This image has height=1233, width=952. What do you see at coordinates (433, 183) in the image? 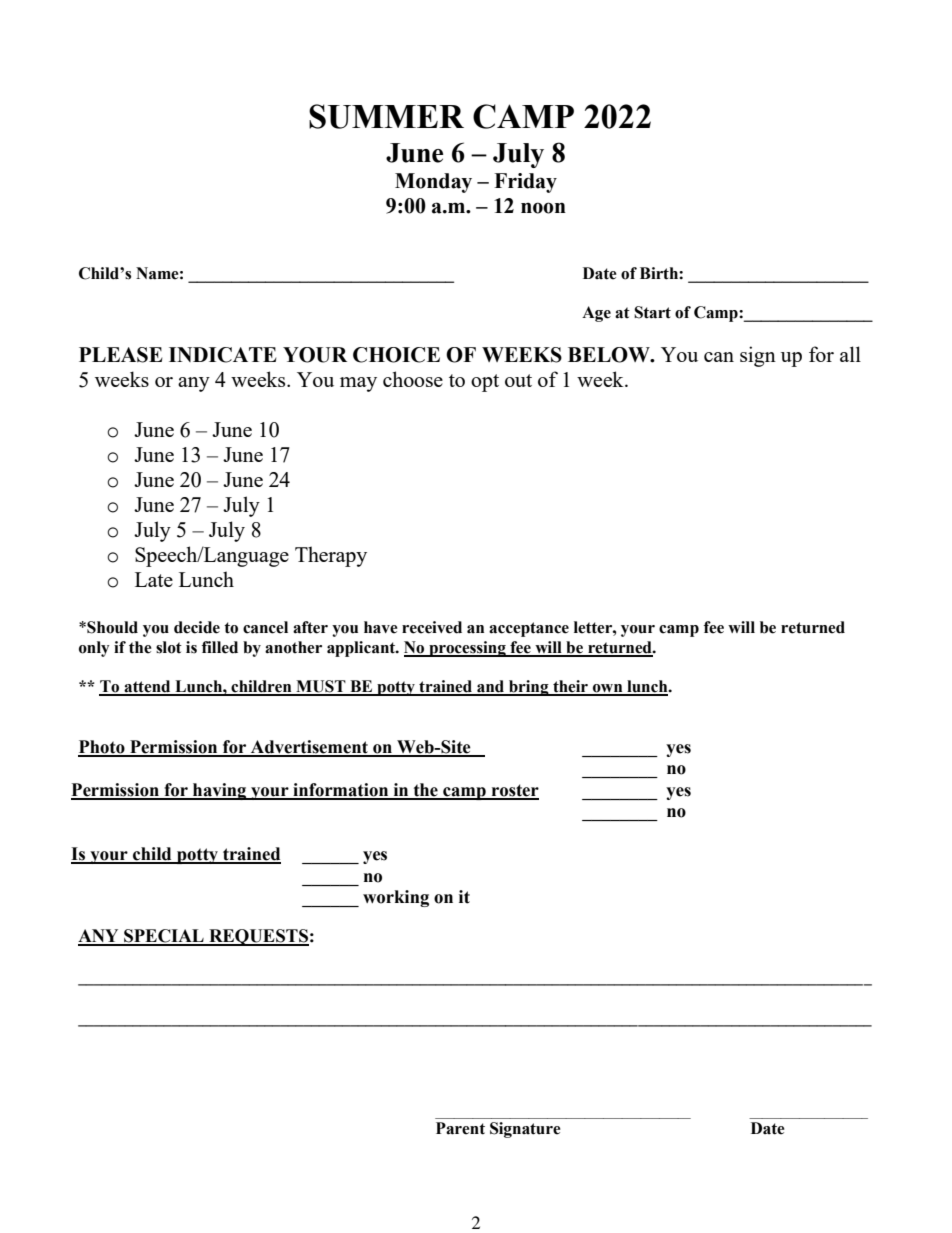
I see `Monday` at bounding box center [433, 183].
